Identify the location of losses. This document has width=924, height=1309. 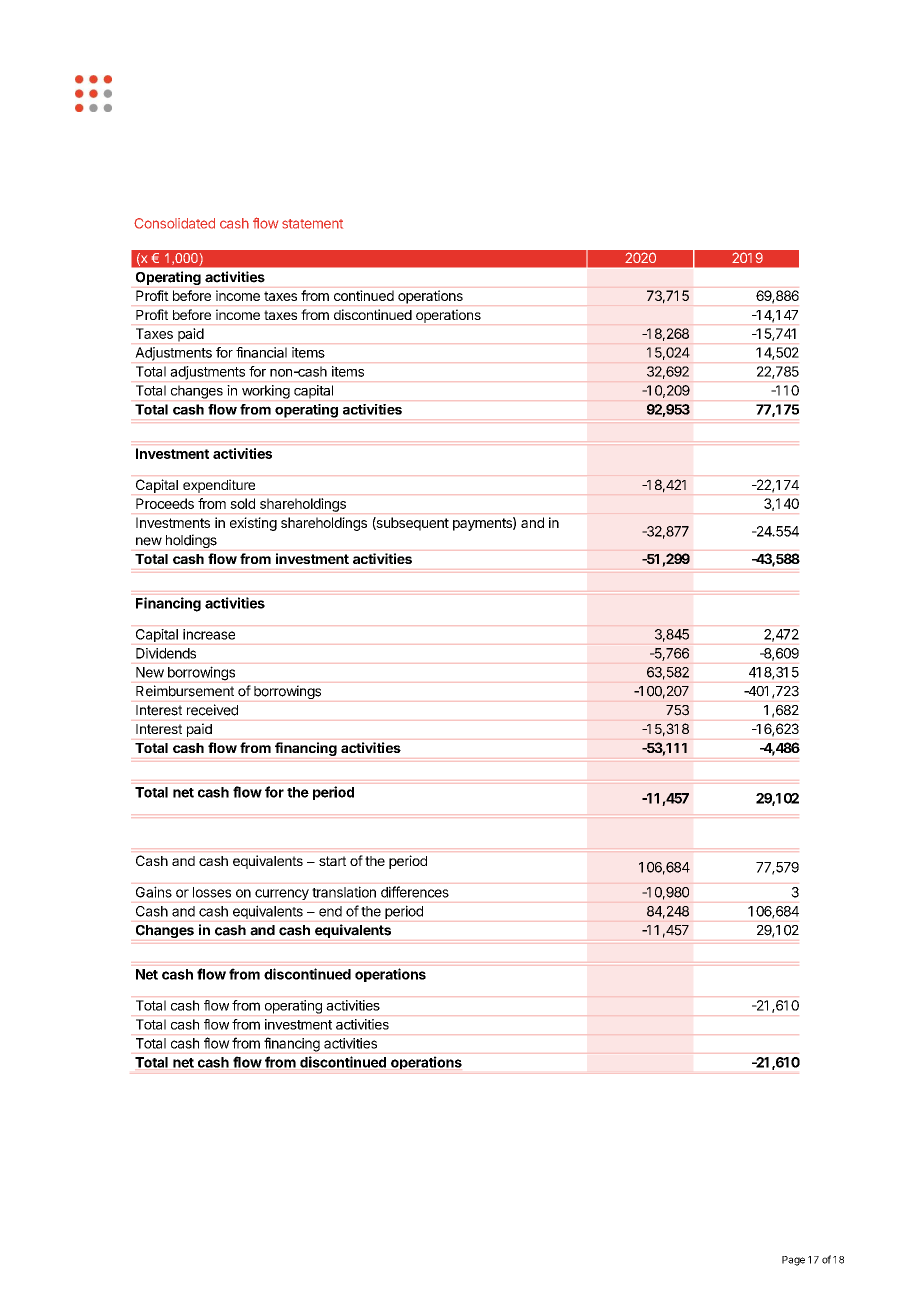
(212, 892).
